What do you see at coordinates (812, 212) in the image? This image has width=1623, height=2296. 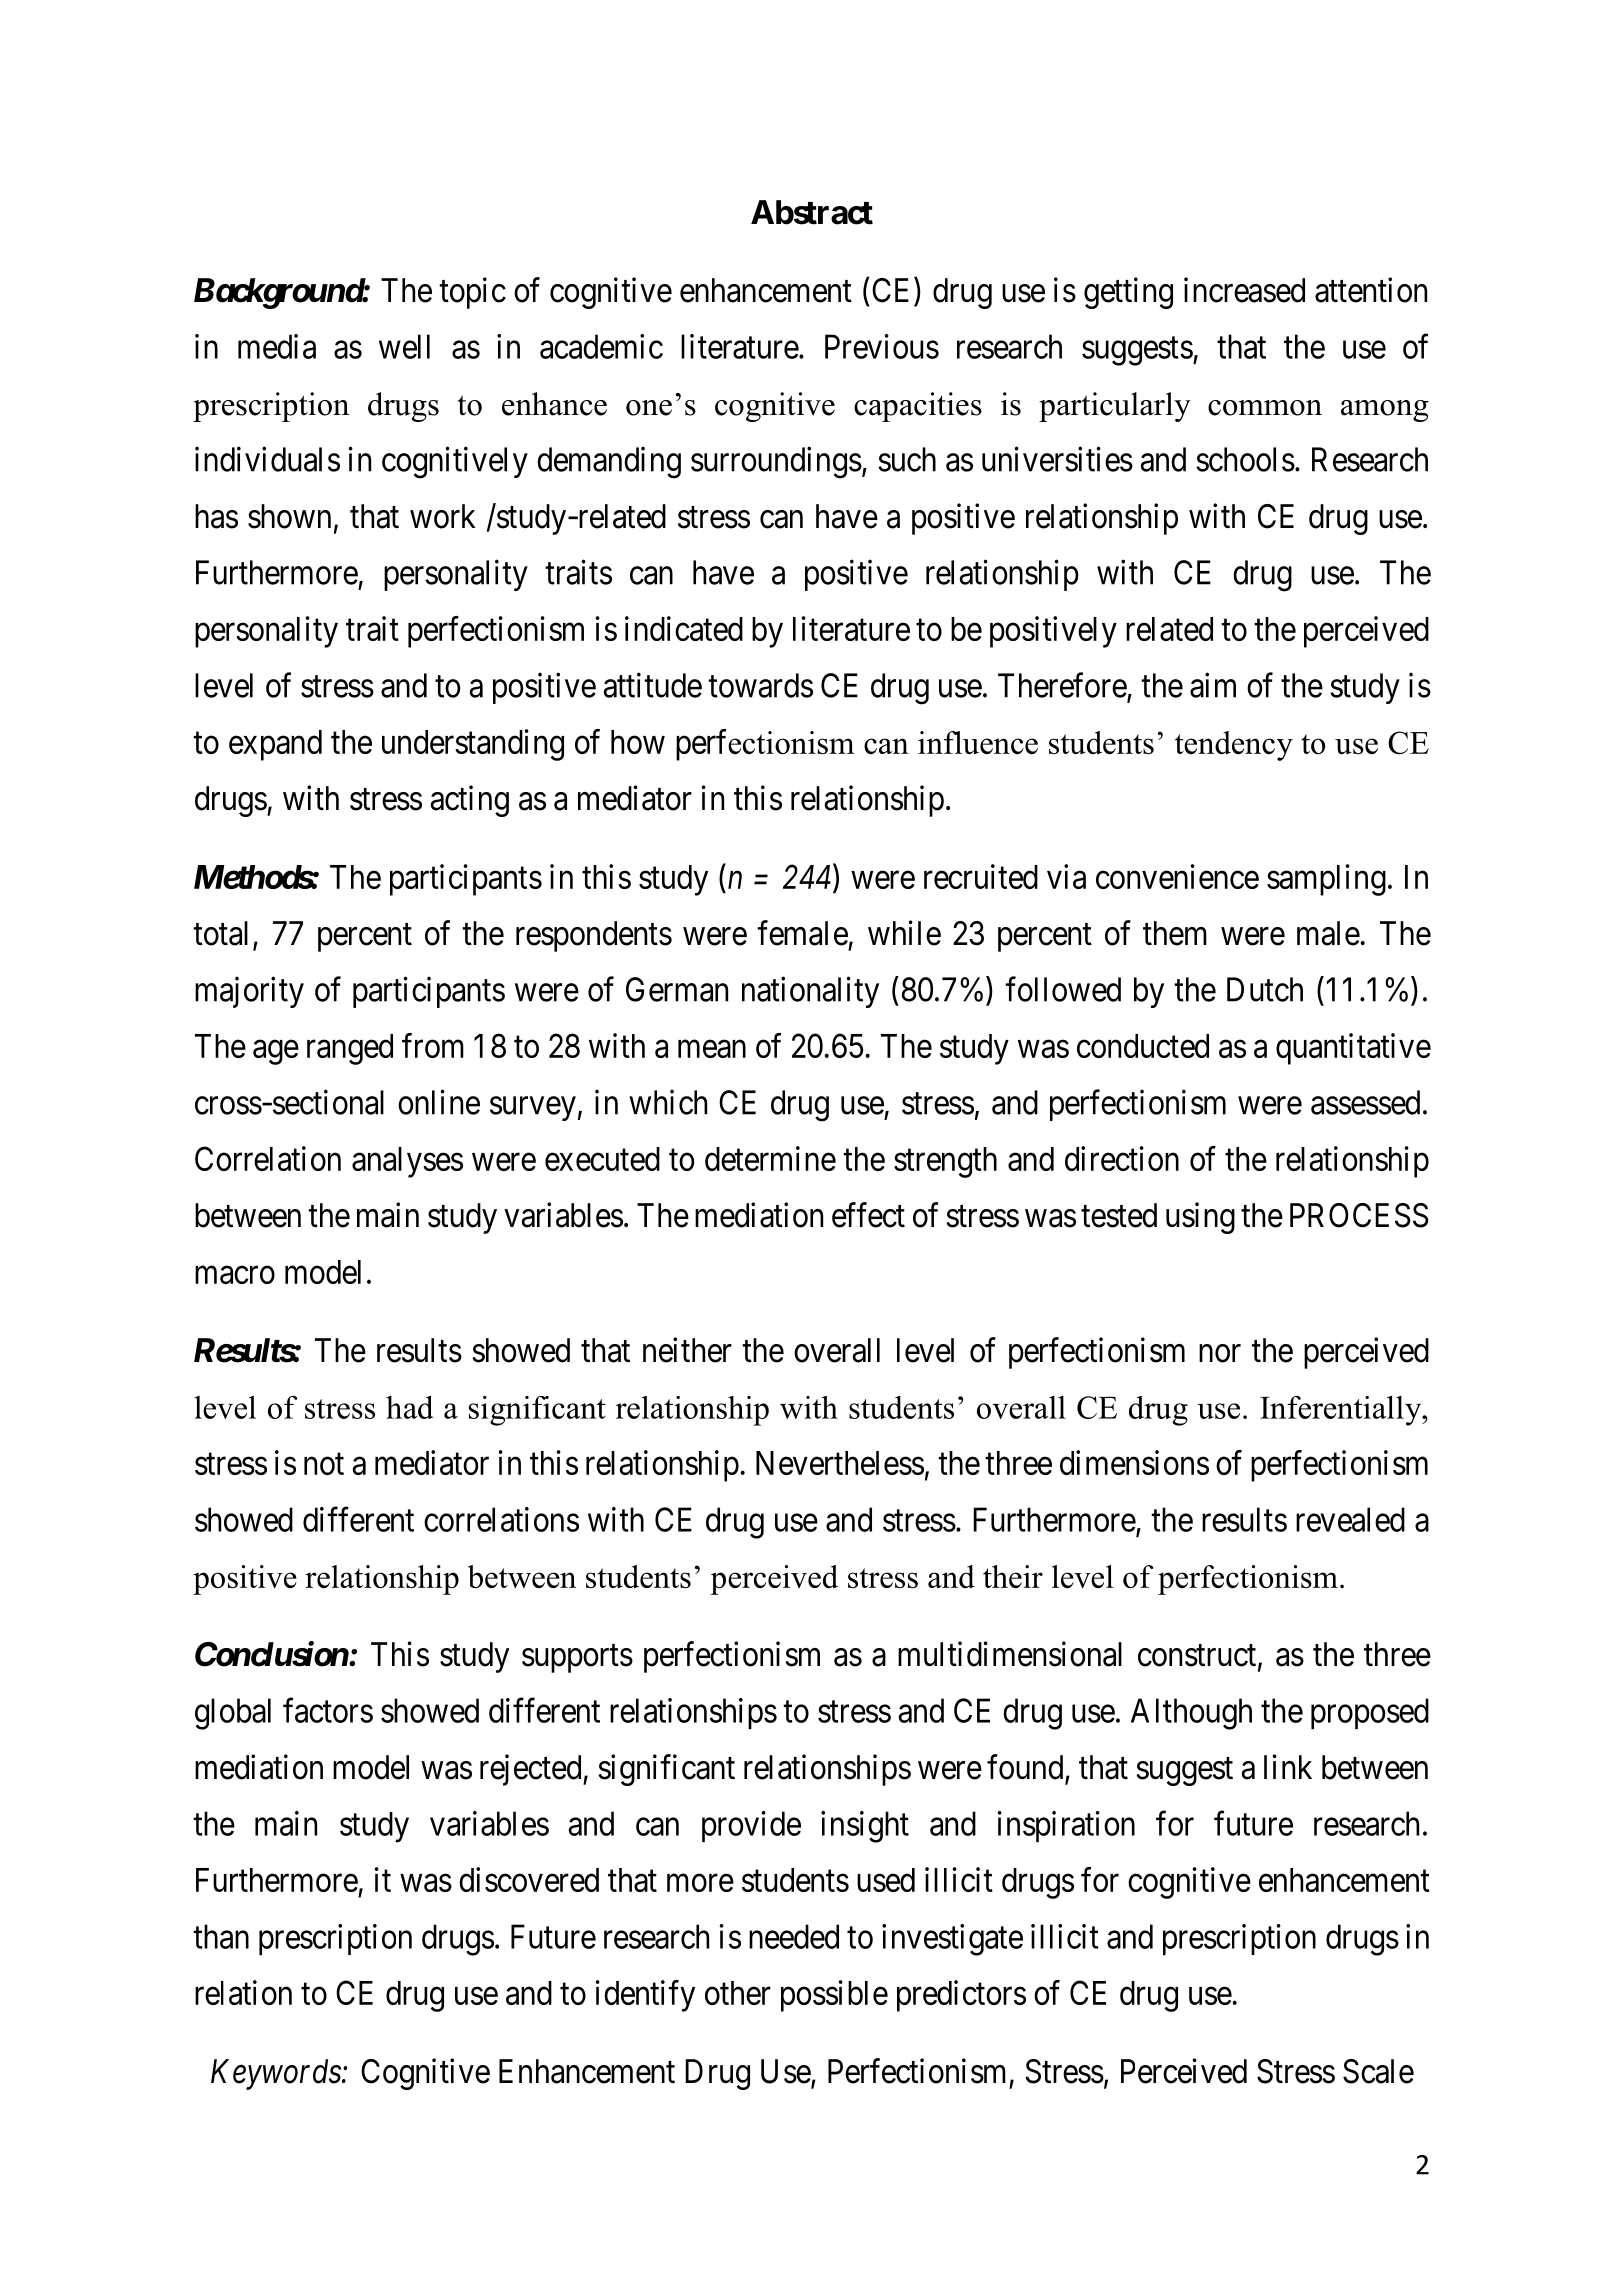 I see `Abstract` at bounding box center [812, 212].
